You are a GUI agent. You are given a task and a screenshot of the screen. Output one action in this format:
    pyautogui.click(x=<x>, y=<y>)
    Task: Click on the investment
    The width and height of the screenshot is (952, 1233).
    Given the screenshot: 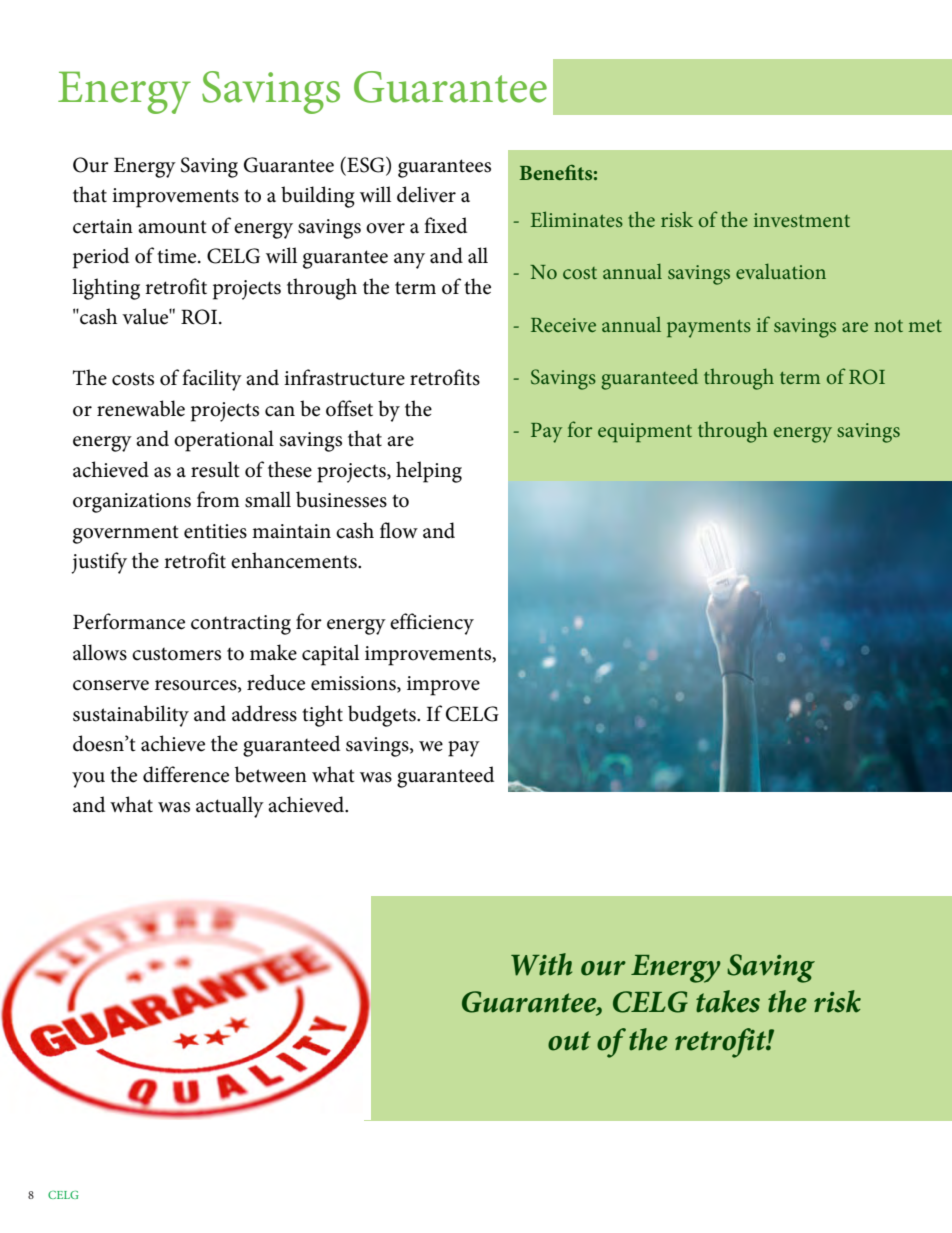 What is the action you would take?
    pyautogui.click(x=802, y=220)
